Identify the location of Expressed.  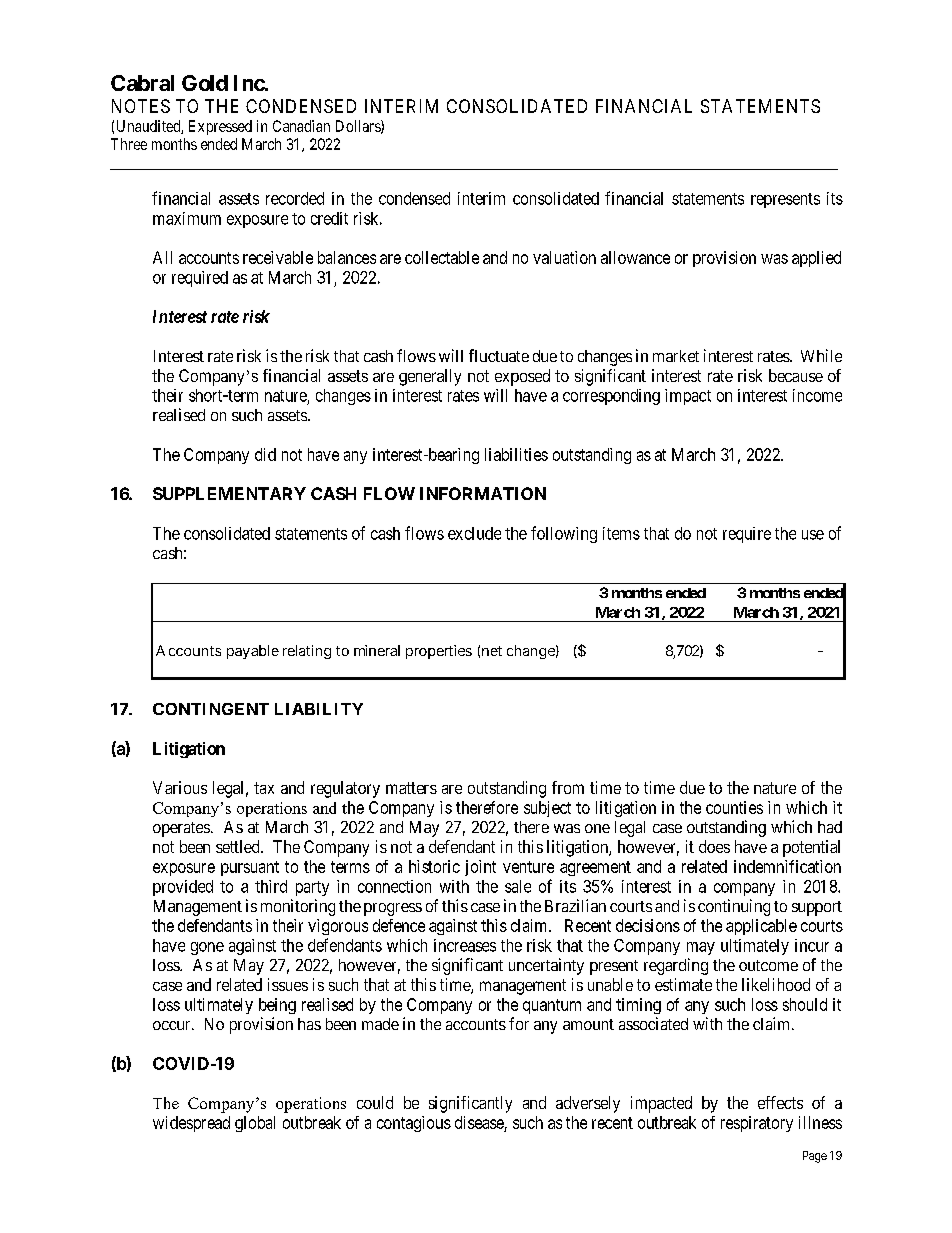
(220, 127).
